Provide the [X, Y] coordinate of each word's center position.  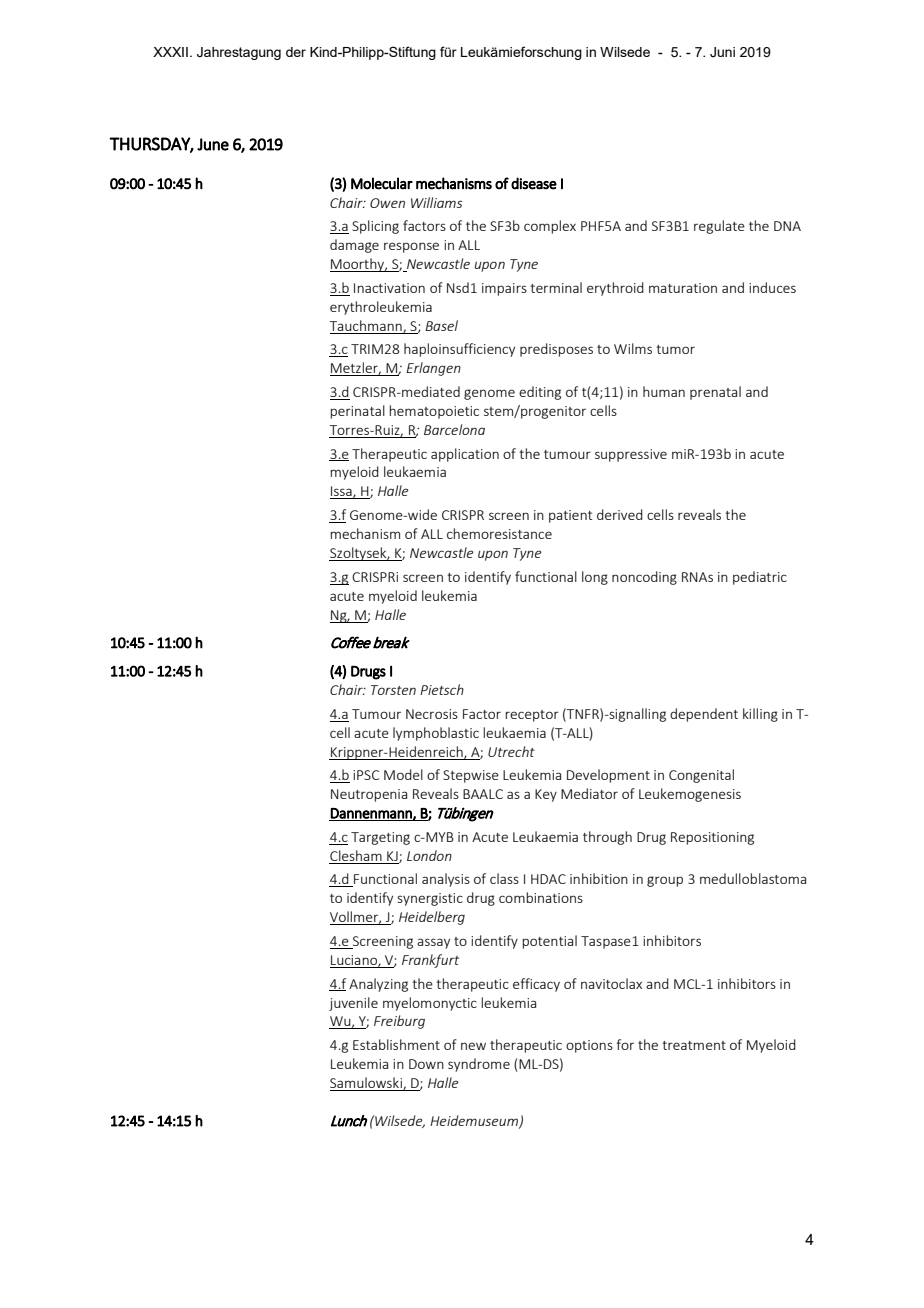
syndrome [479, 1065]
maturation [683, 288]
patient [571, 516]
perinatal [357, 412]
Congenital [701, 776]
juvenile [353, 1004]
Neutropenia [369, 795]
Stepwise [471, 776]
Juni [722, 52]
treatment [694, 1045]
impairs [504, 289]
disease [534, 183]
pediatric [760, 578]
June [213, 144]
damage [354, 246]
